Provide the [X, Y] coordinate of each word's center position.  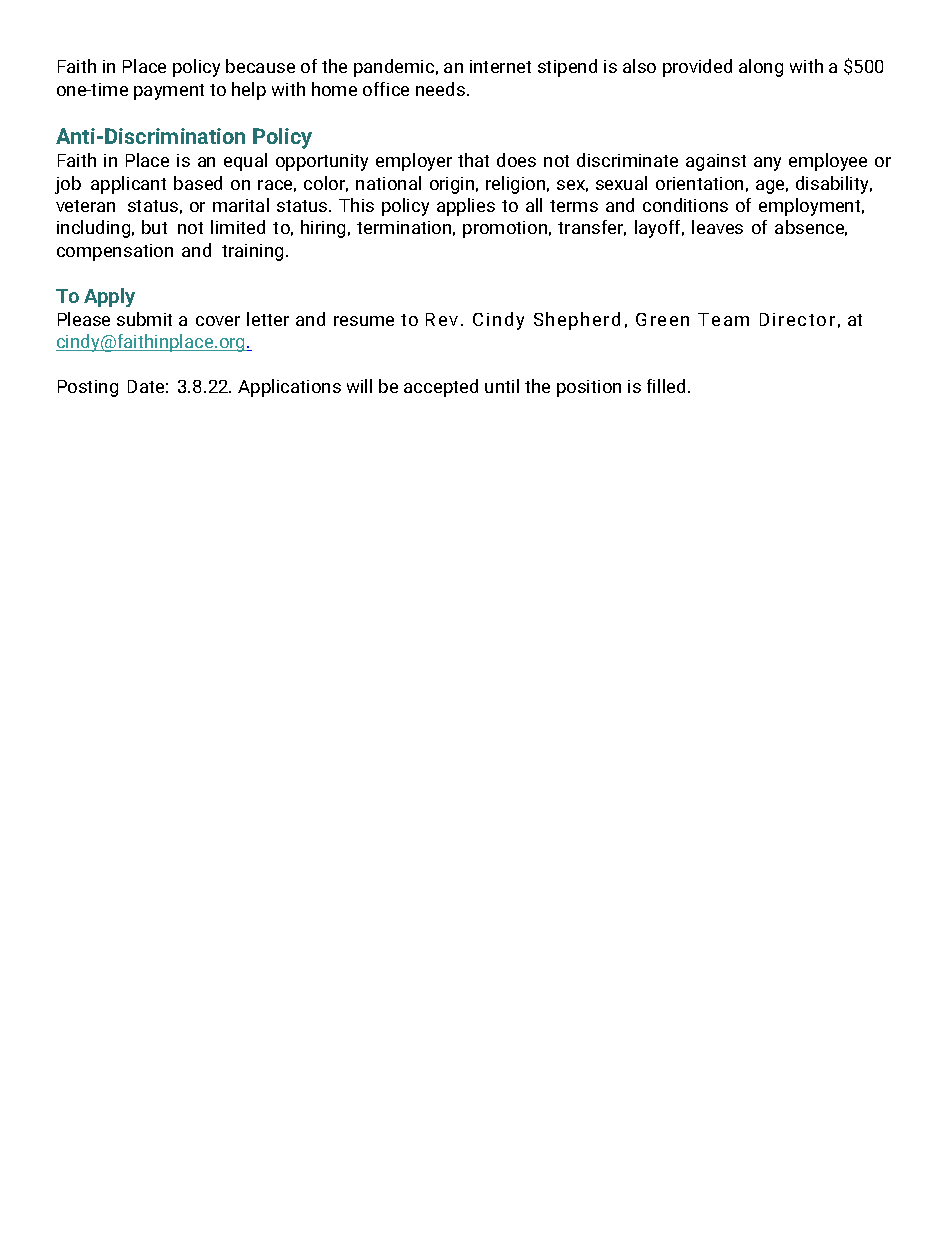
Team [723, 319]
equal [245, 162]
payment [169, 92]
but [154, 227]
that [473, 160]
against [716, 162]
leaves [717, 227]
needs [440, 89]
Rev [442, 319]
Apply [109, 297]
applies [466, 207]
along [761, 68]
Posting [88, 388]
